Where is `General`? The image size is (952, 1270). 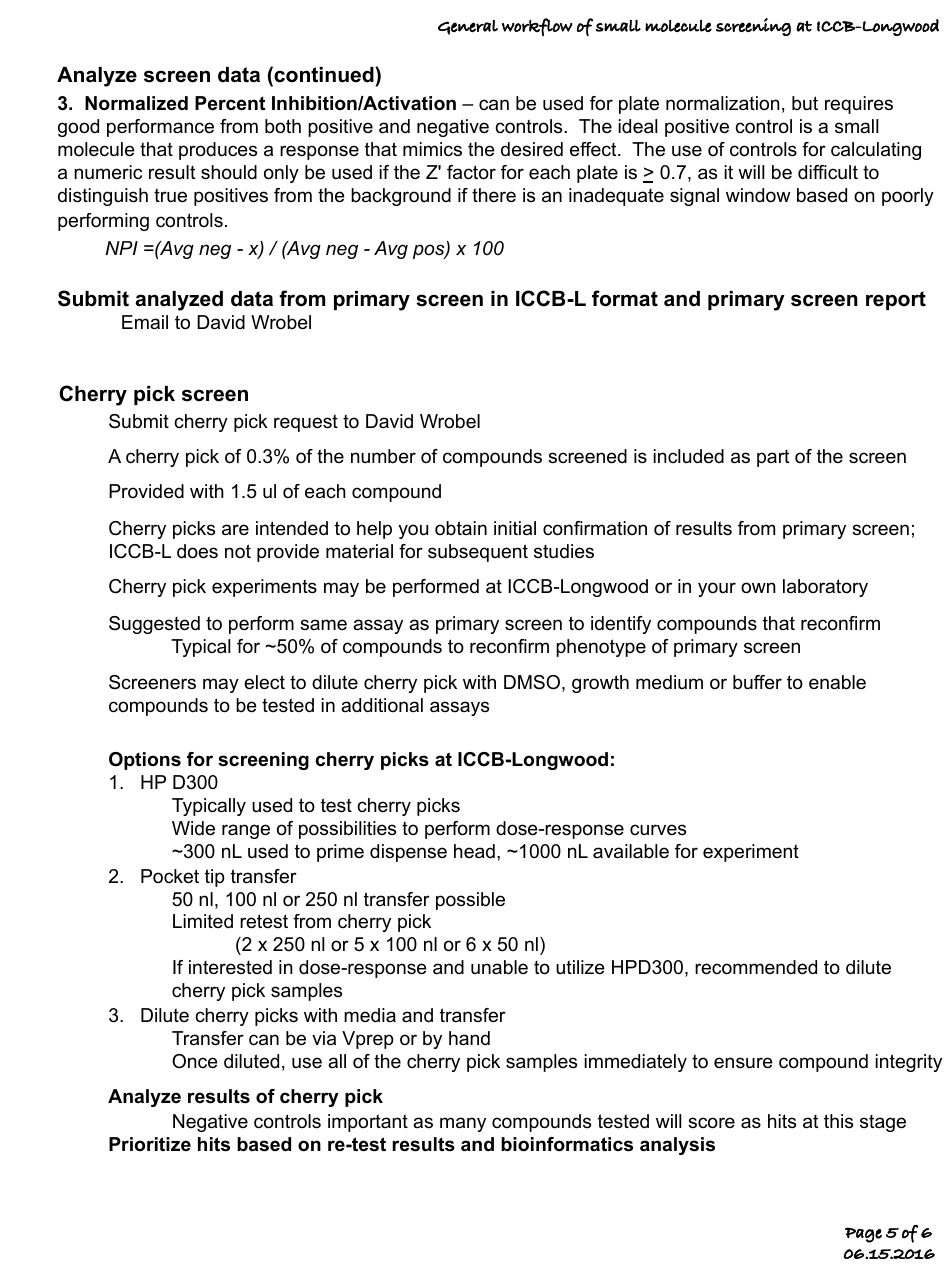
General is located at coordinates (468, 27).
